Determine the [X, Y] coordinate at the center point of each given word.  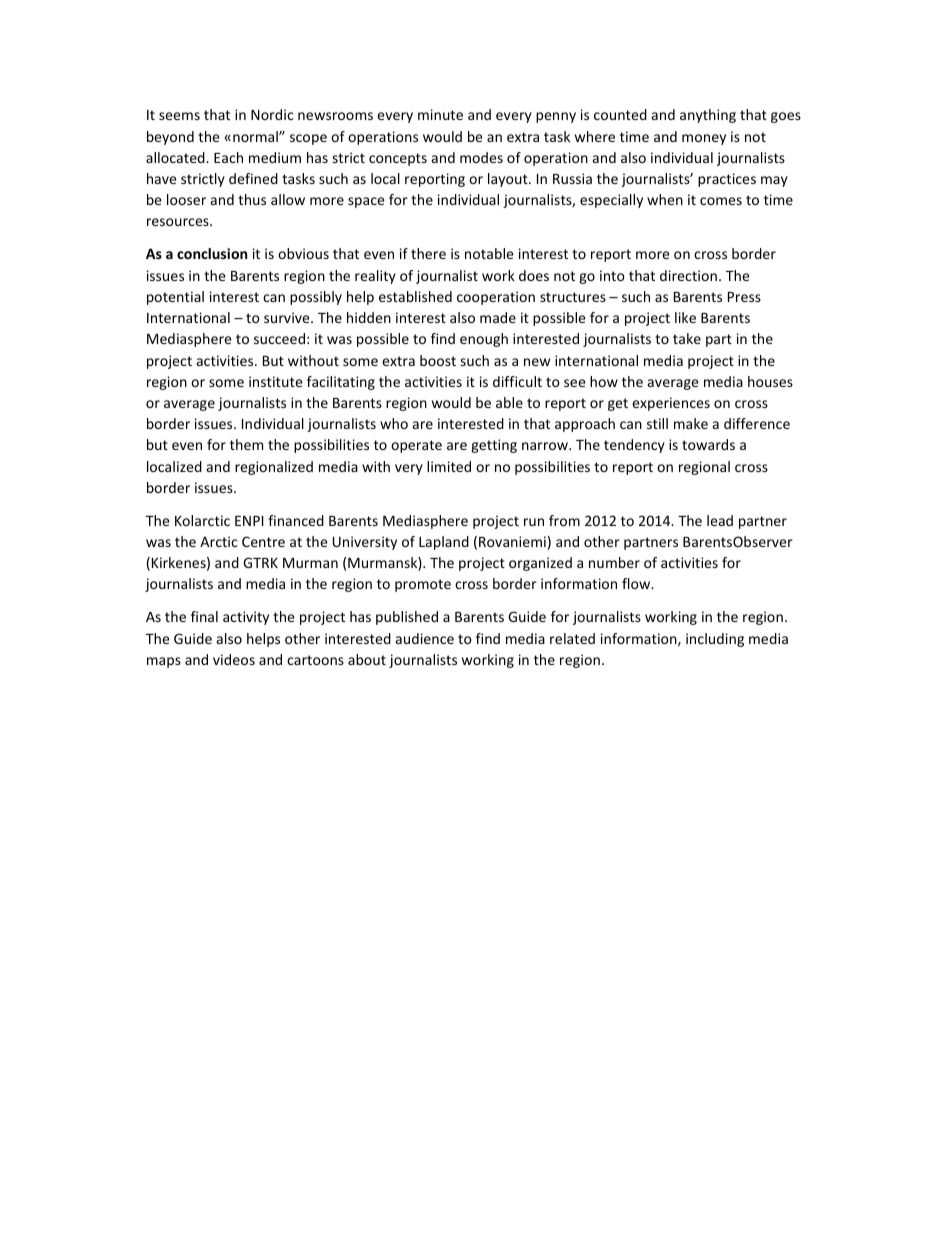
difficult [517, 381]
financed [296, 520]
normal [256, 136]
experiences [671, 404]
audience [425, 638]
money [704, 139]
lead [720, 520]
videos [234, 659]
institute [276, 381]
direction [688, 275]
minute [440, 114]
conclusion [212, 253]
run [534, 522]
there [428, 253]
